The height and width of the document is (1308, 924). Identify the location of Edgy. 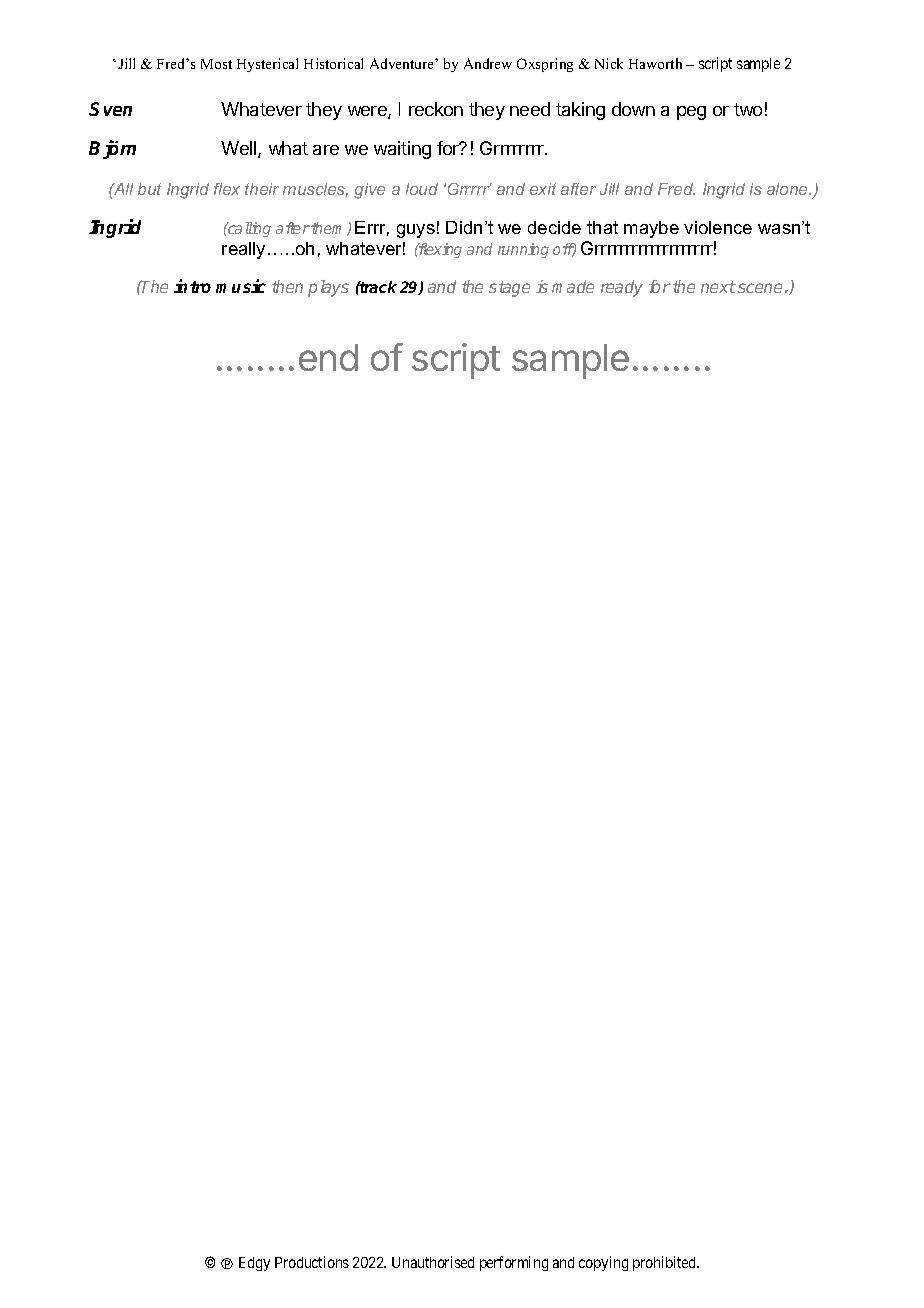
(254, 1264).
